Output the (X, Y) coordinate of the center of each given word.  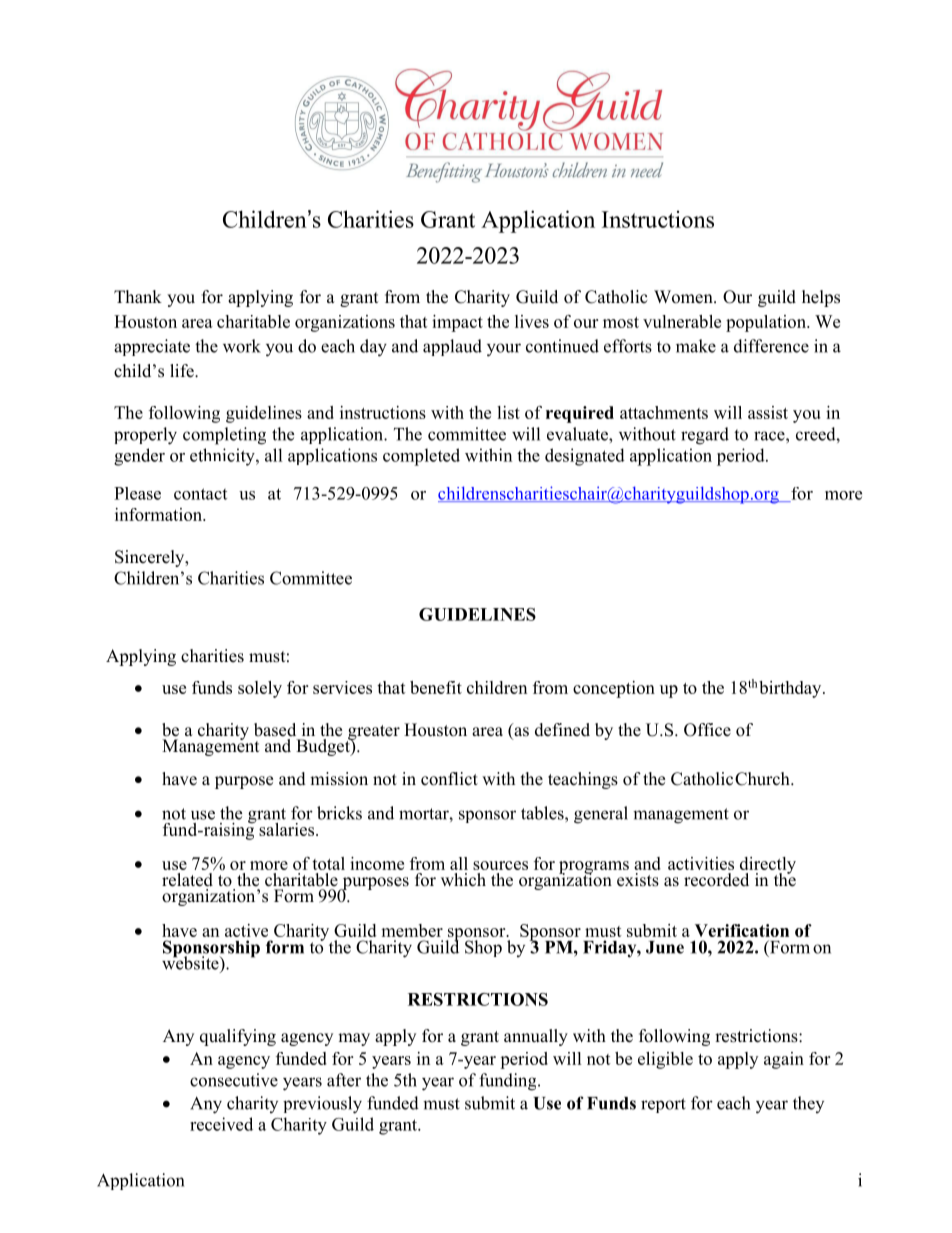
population (767, 323)
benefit (436, 687)
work (242, 346)
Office (707, 730)
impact (457, 323)
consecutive (234, 1080)
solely (260, 689)
